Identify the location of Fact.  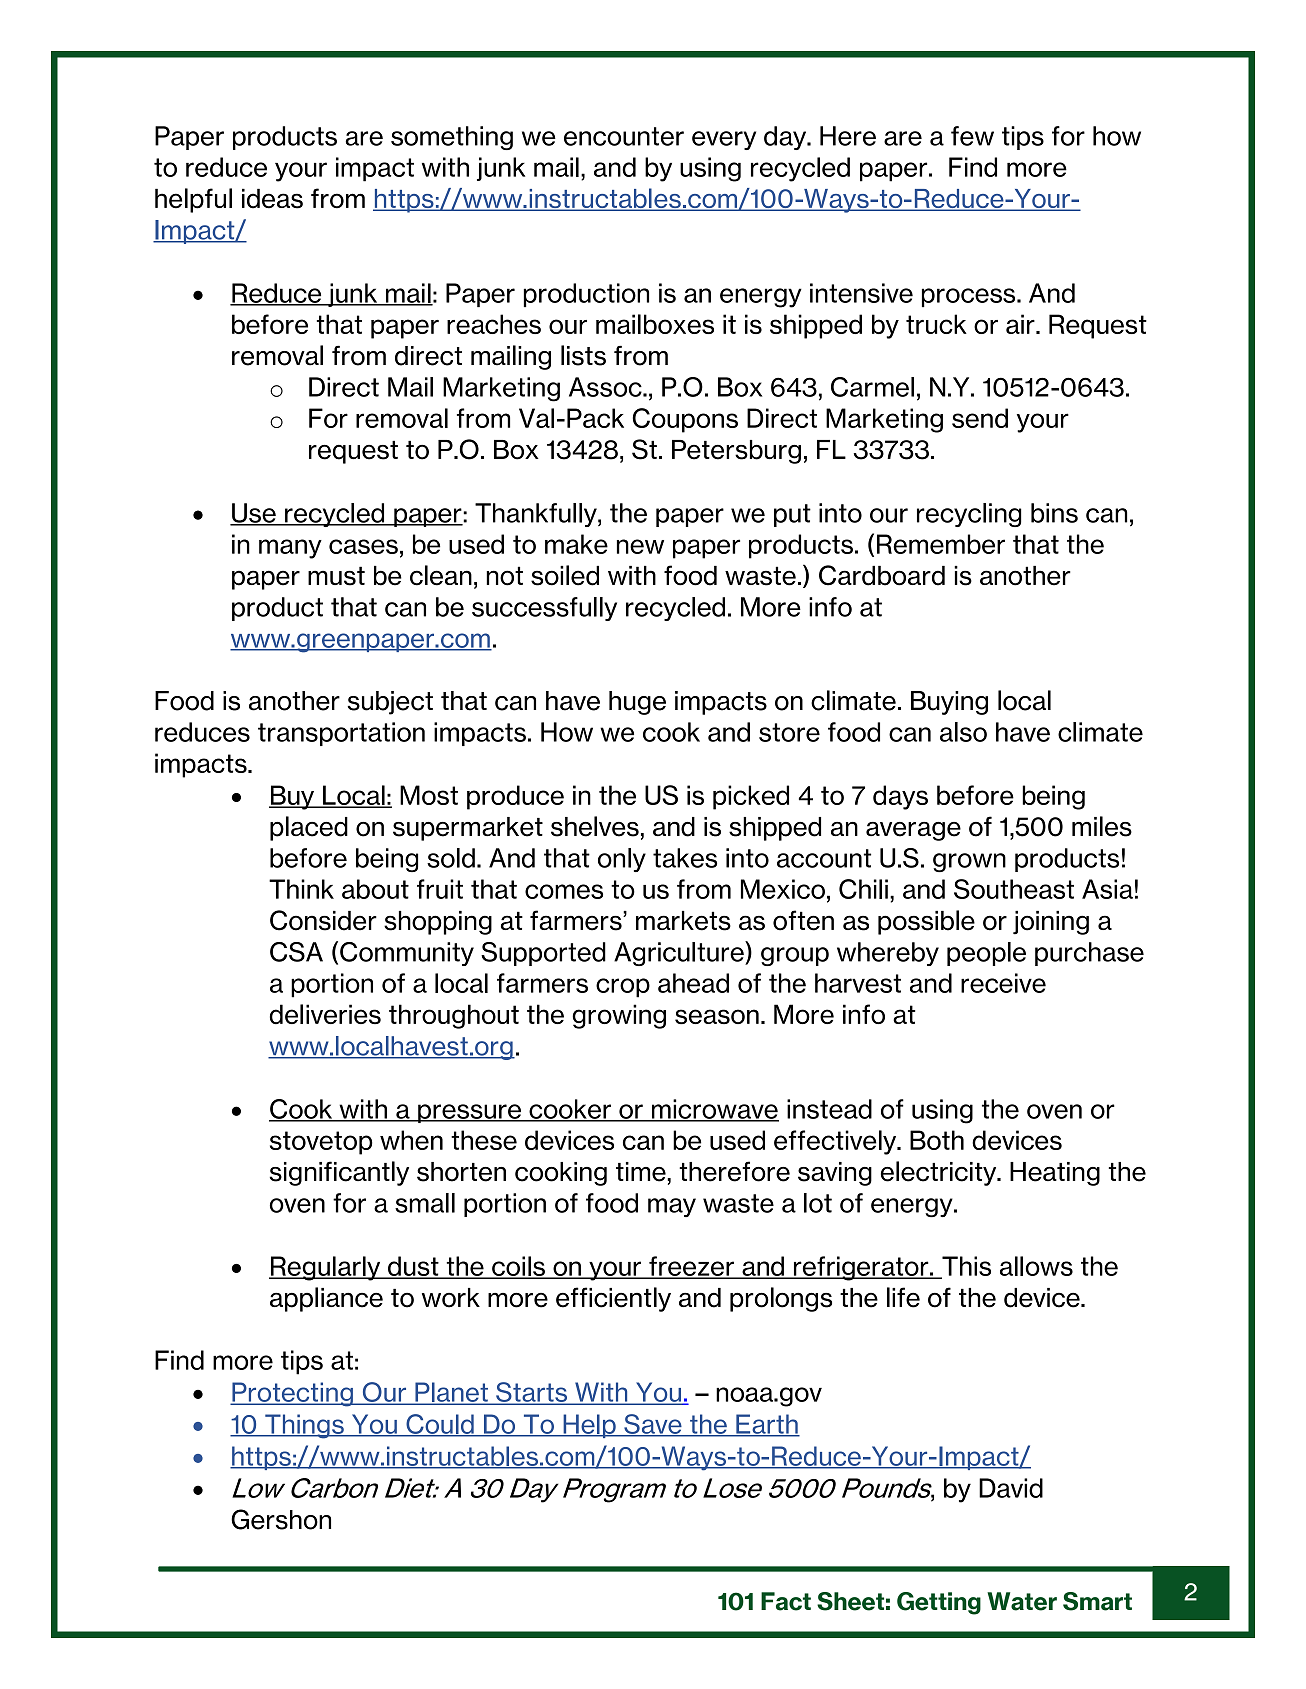
(786, 1601).
